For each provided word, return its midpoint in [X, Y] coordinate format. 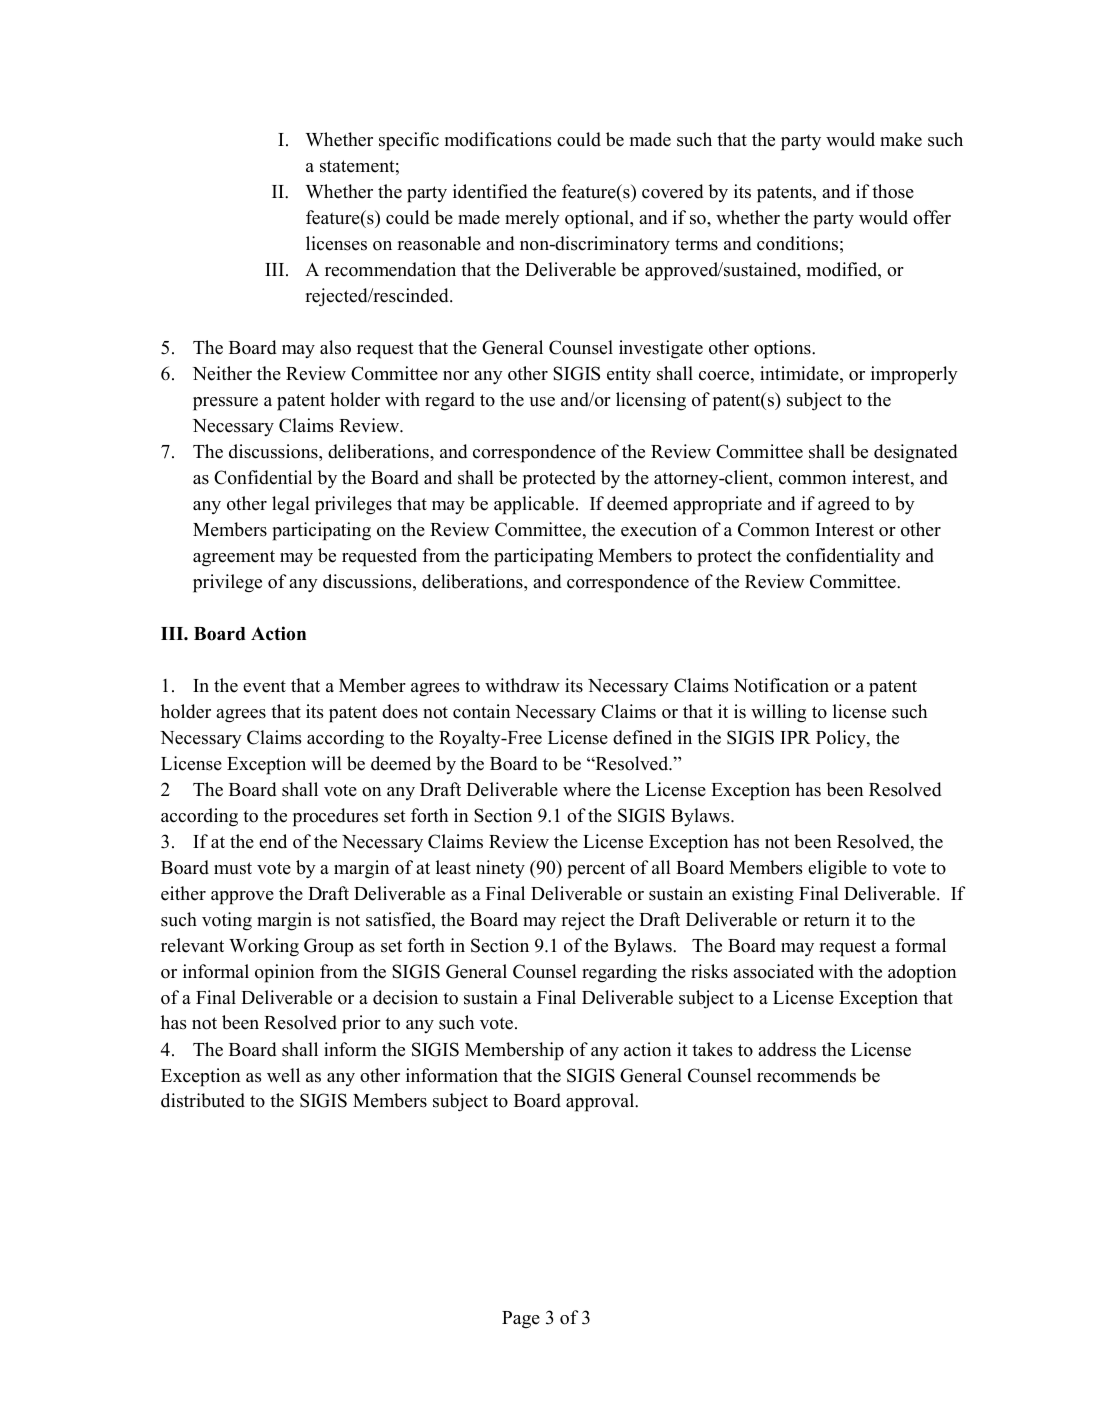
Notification [781, 685]
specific [409, 141]
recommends [806, 1075]
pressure [225, 404]
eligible [837, 869]
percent [596, 870]
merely [532, 219]
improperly [914, 375]
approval [601, 1102]
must [233, 868]
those [893, 191]
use [542, 402]
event [264, 686]
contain [482, 711]
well [283, 1075]
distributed [203, 1100]
